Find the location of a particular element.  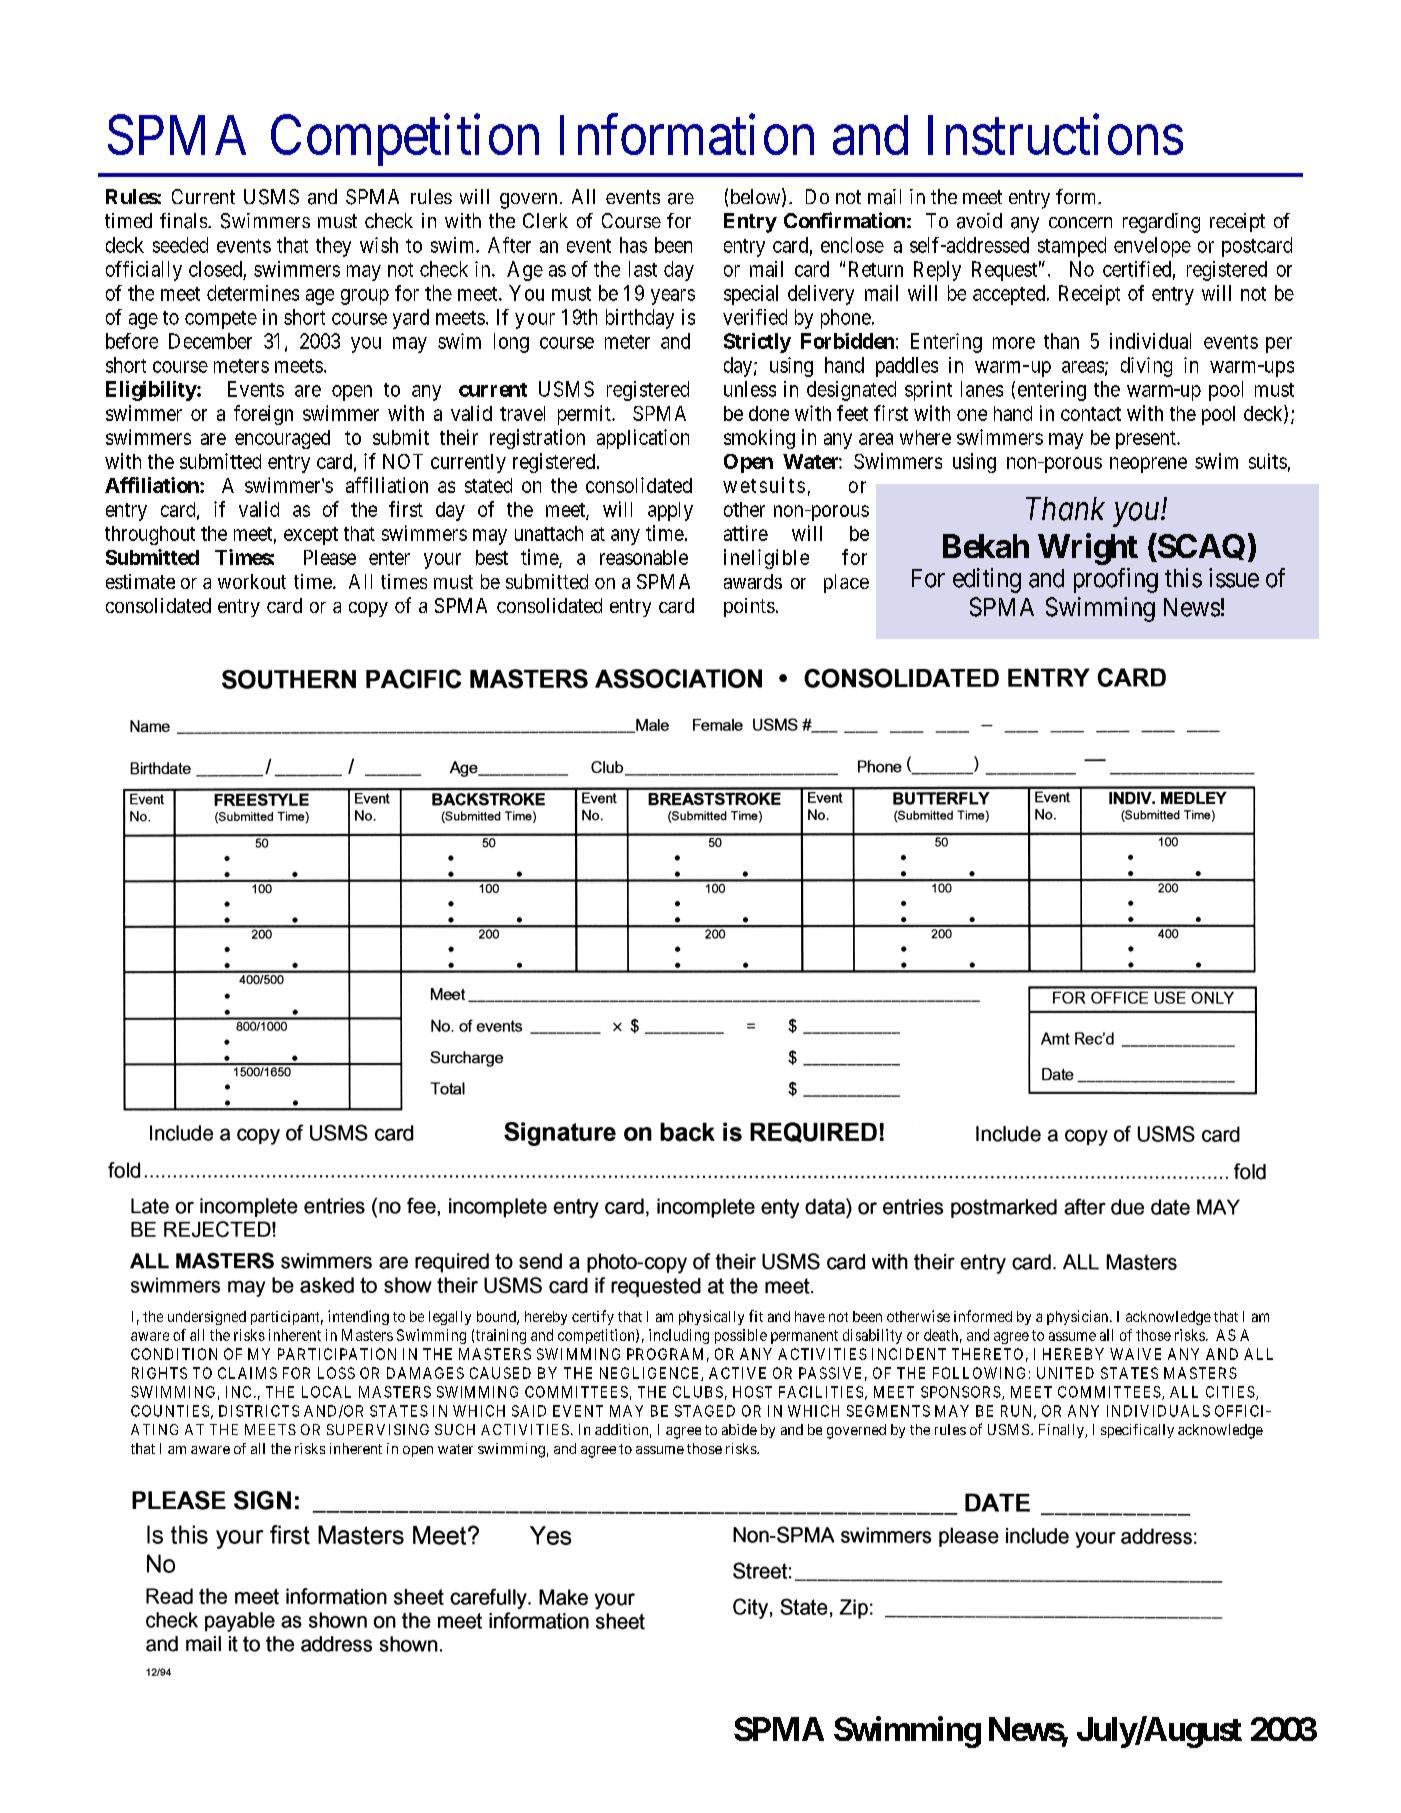

DISTRICTS is located at coordinates (259, 1411).
